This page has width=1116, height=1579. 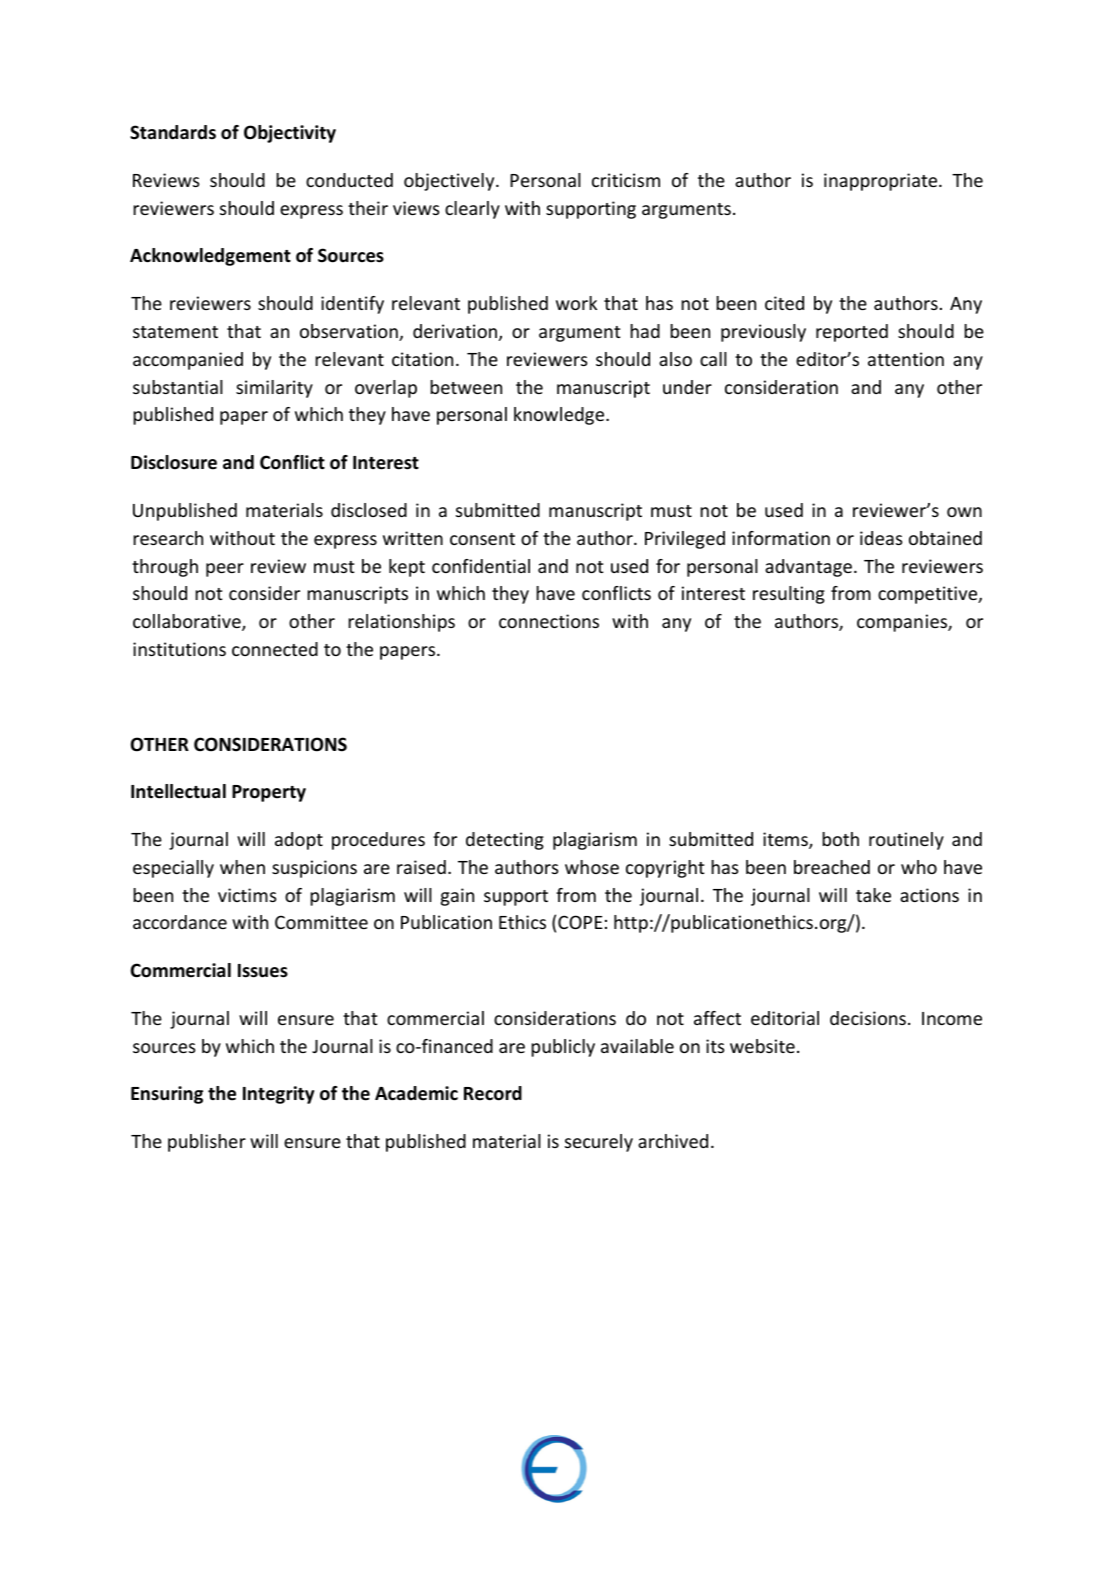 I want to click on Property, so click(x=269, y=793).
